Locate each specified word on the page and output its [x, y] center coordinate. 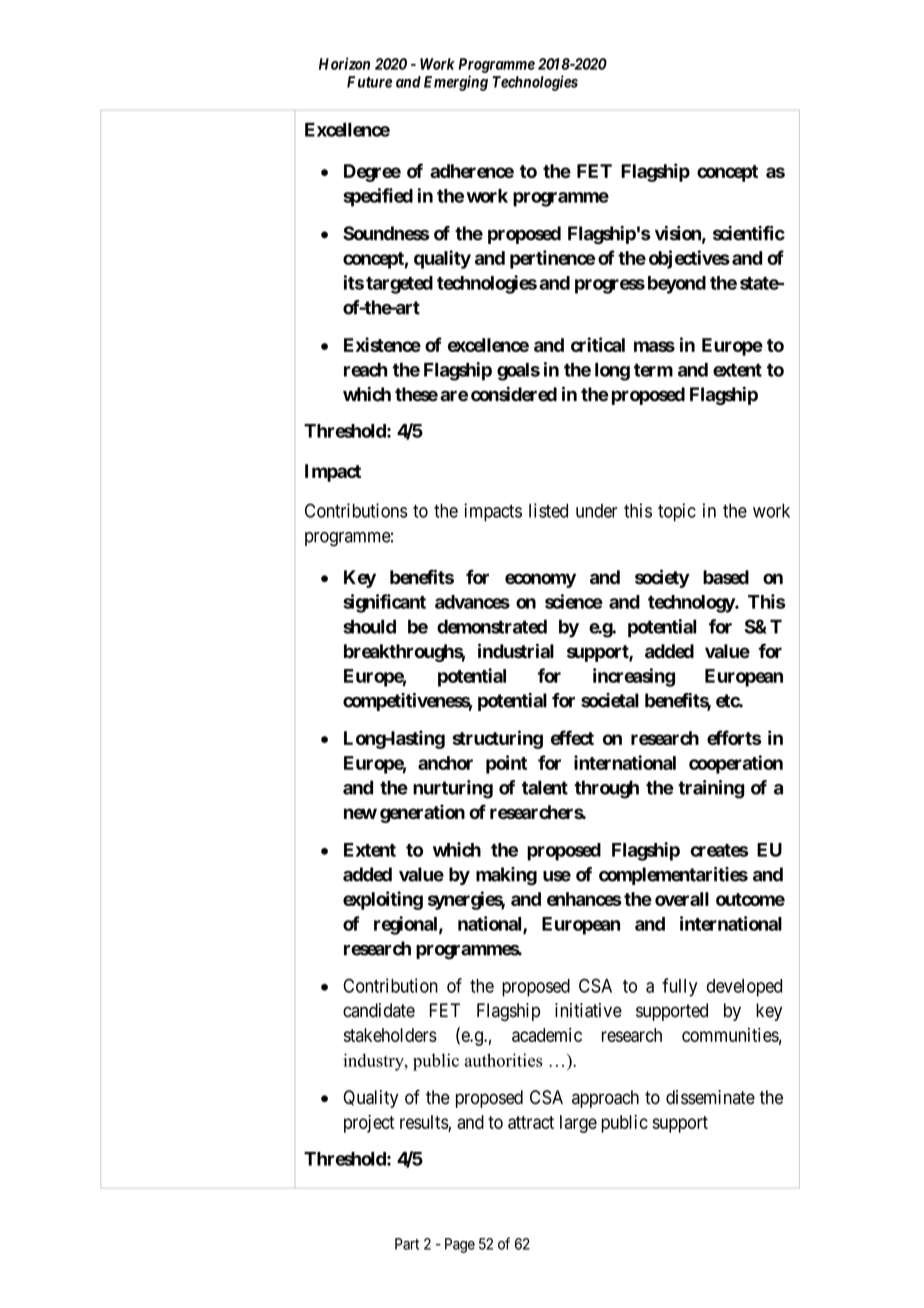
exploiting [383, 900]
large [578, 1124]
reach [365, 370]
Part [407, 1244]
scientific [749, 233]
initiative [588, 1010]
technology [692, 604]
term [653, 370]
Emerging [456, 83]
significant [384, 603]
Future [369, 82]
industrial [516, 651]
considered [514, 394]
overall [682, 899]
